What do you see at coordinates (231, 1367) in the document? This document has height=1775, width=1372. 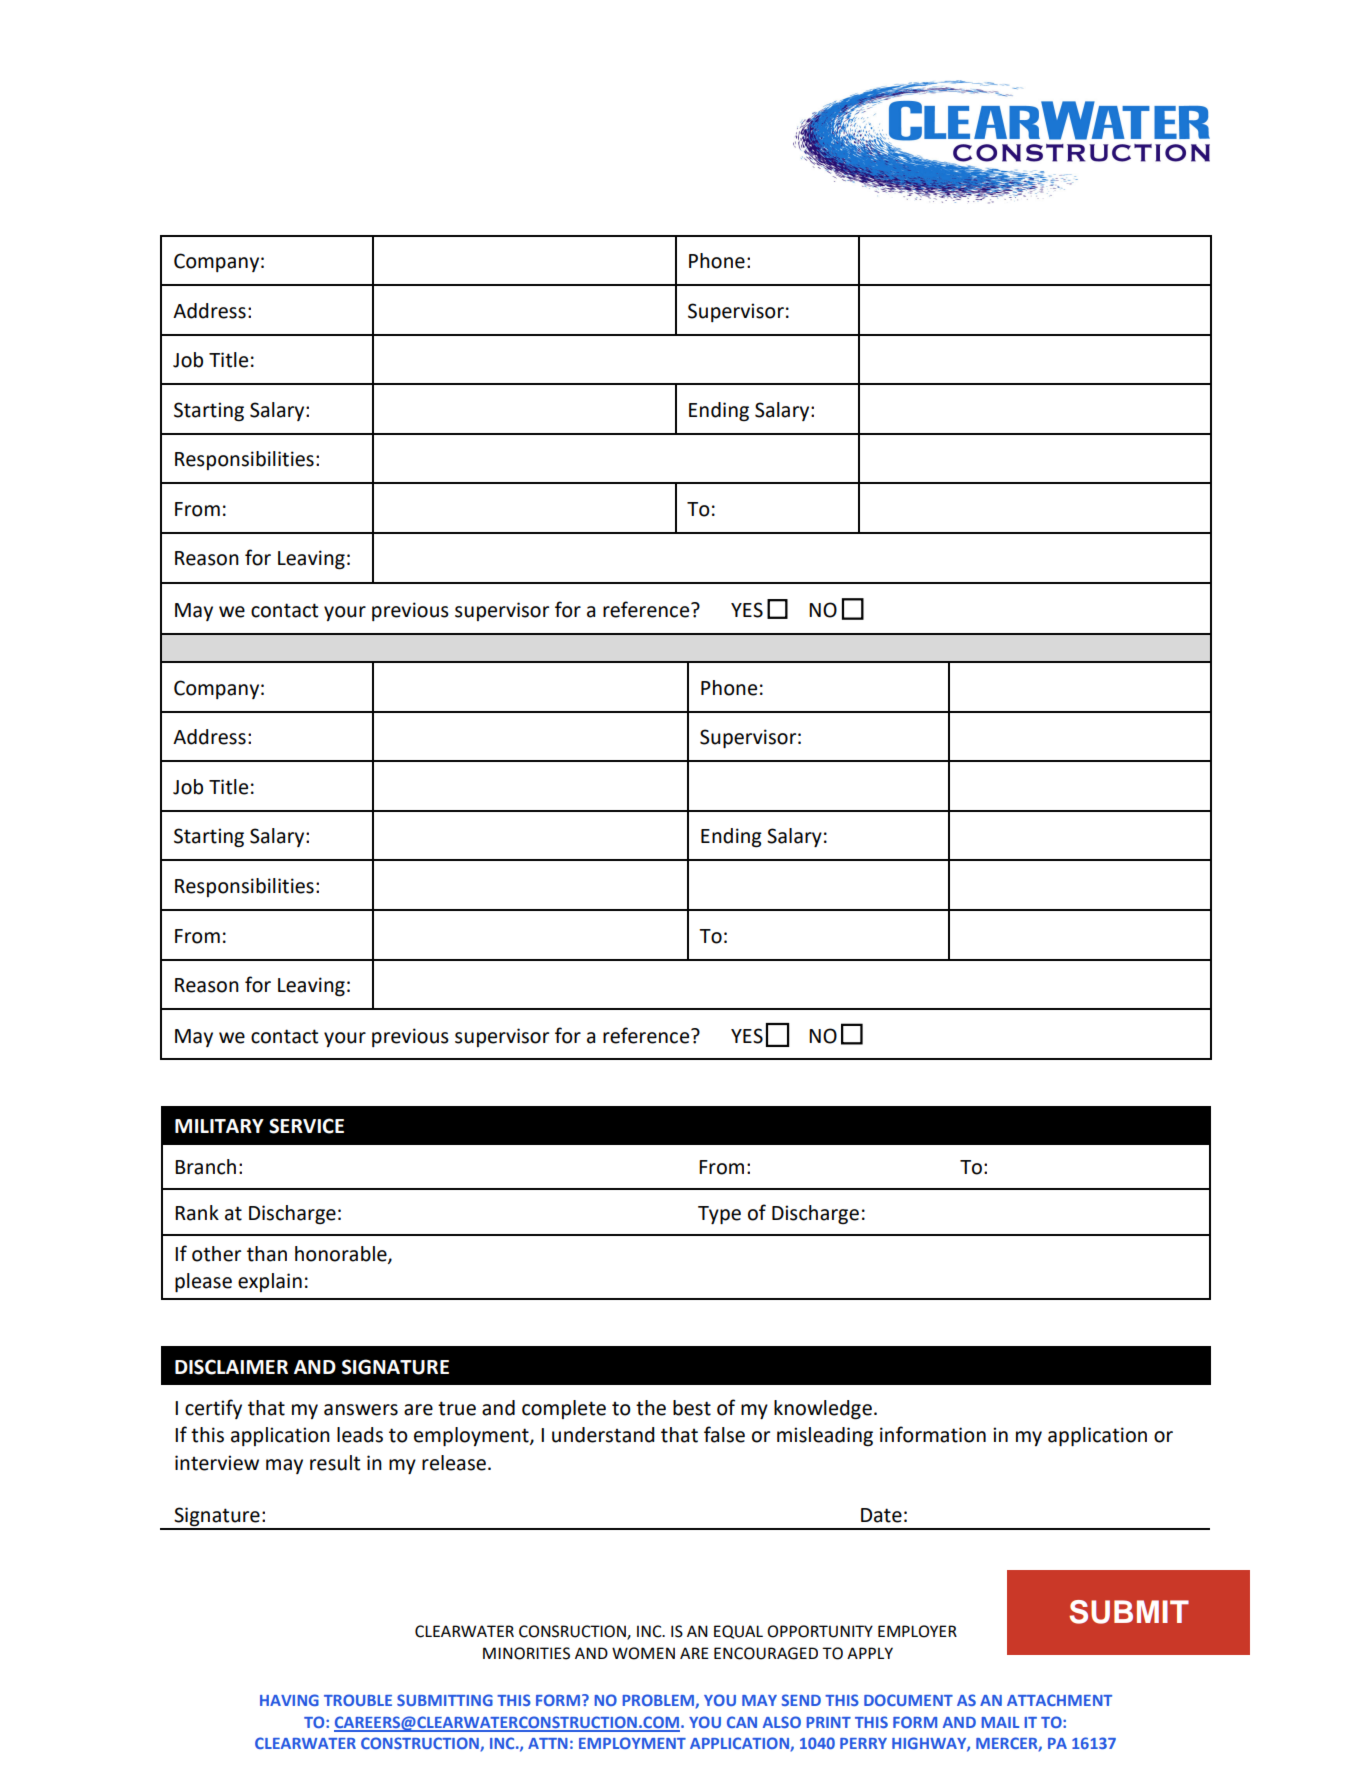 I see `DISCLAIMER` at bounding box center [231, 1367].
